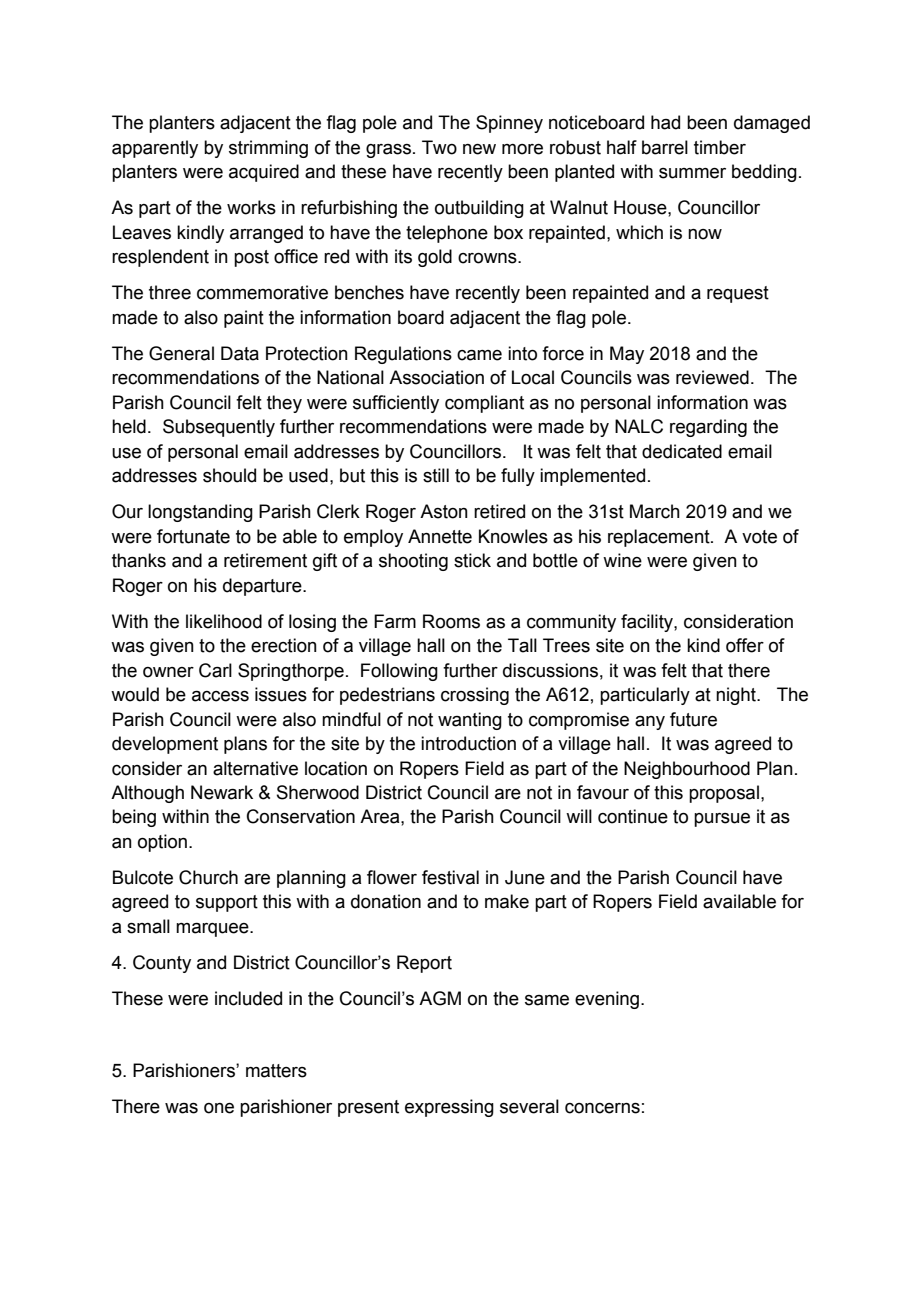 The image size is (924, 1308). What do you see at coordinates (276, 1071) in the page?
I see `matters` at bounding box center [276, 1071].
